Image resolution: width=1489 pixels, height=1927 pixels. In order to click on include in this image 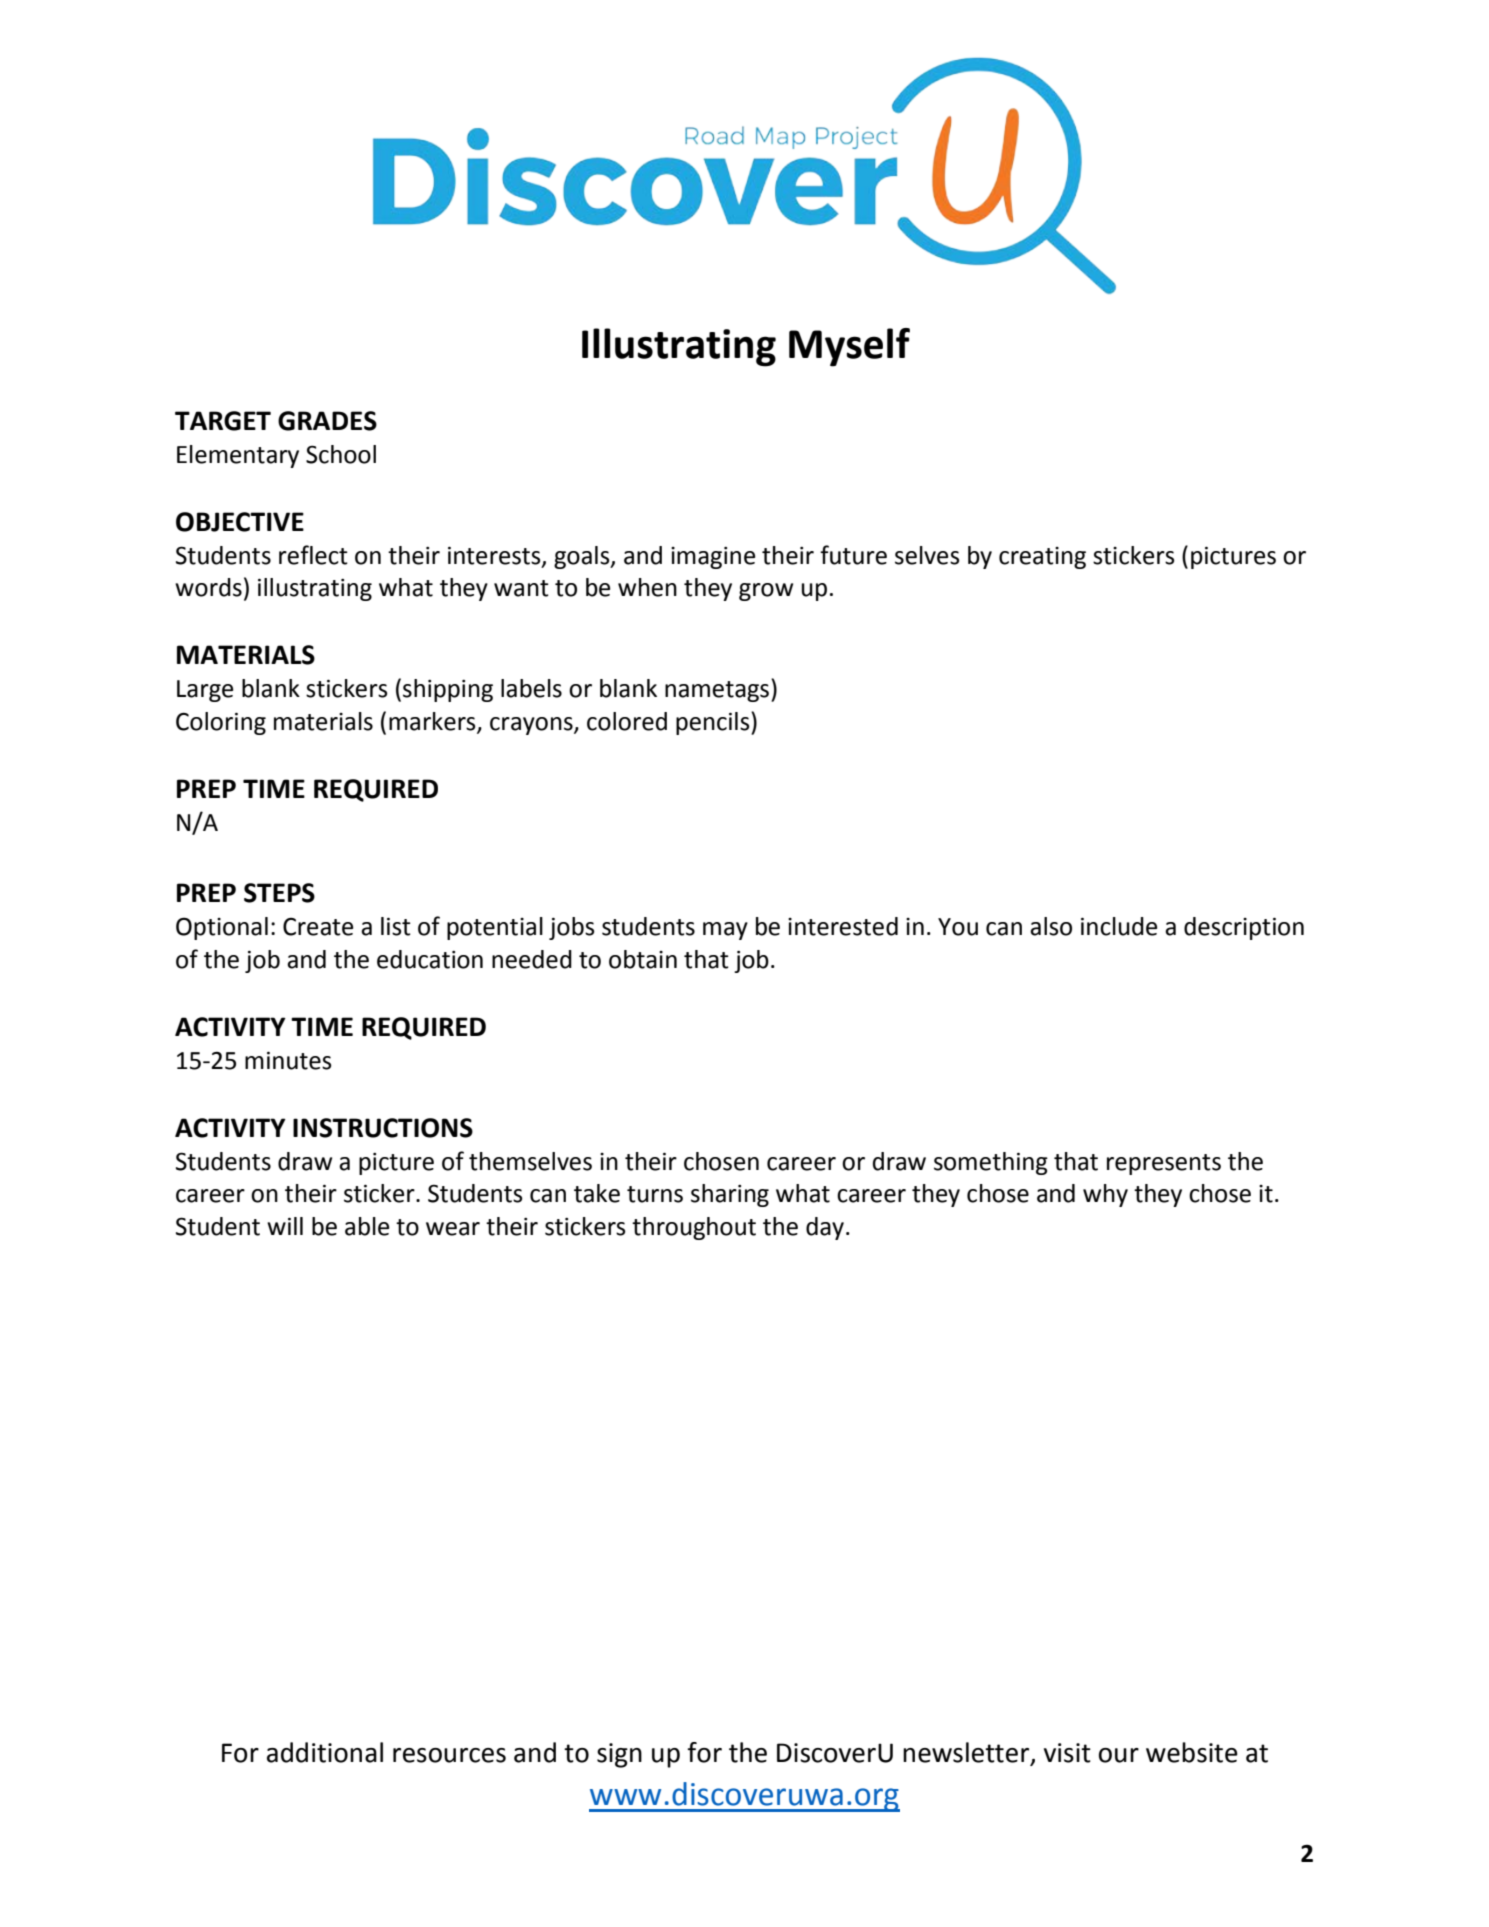, I will do `click(1119, 926)`.
